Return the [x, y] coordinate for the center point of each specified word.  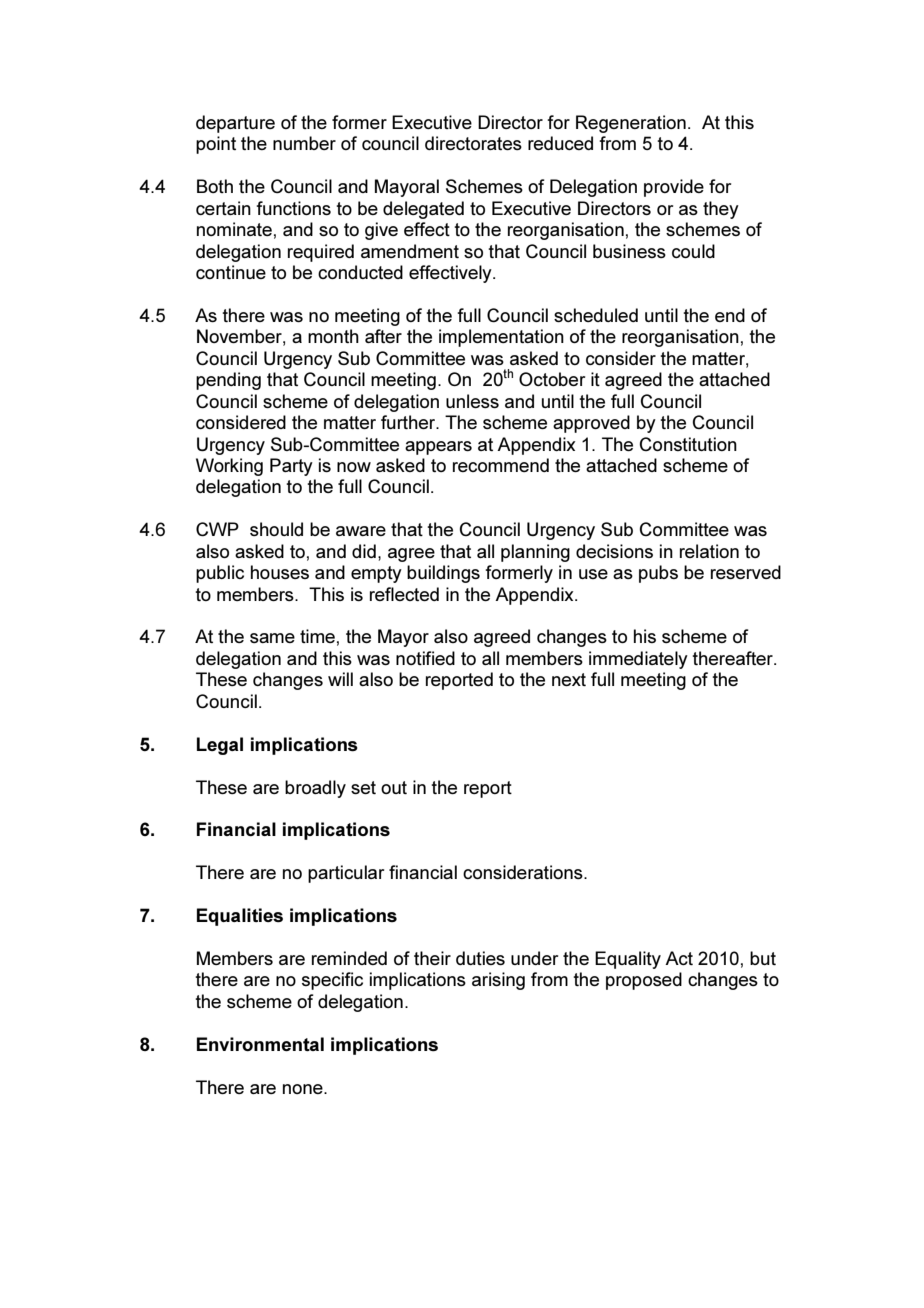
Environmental [260, 1044]
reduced [560, 143]
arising [498, 981]
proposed [644, 981]
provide [674, 188]
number [304, 143]
